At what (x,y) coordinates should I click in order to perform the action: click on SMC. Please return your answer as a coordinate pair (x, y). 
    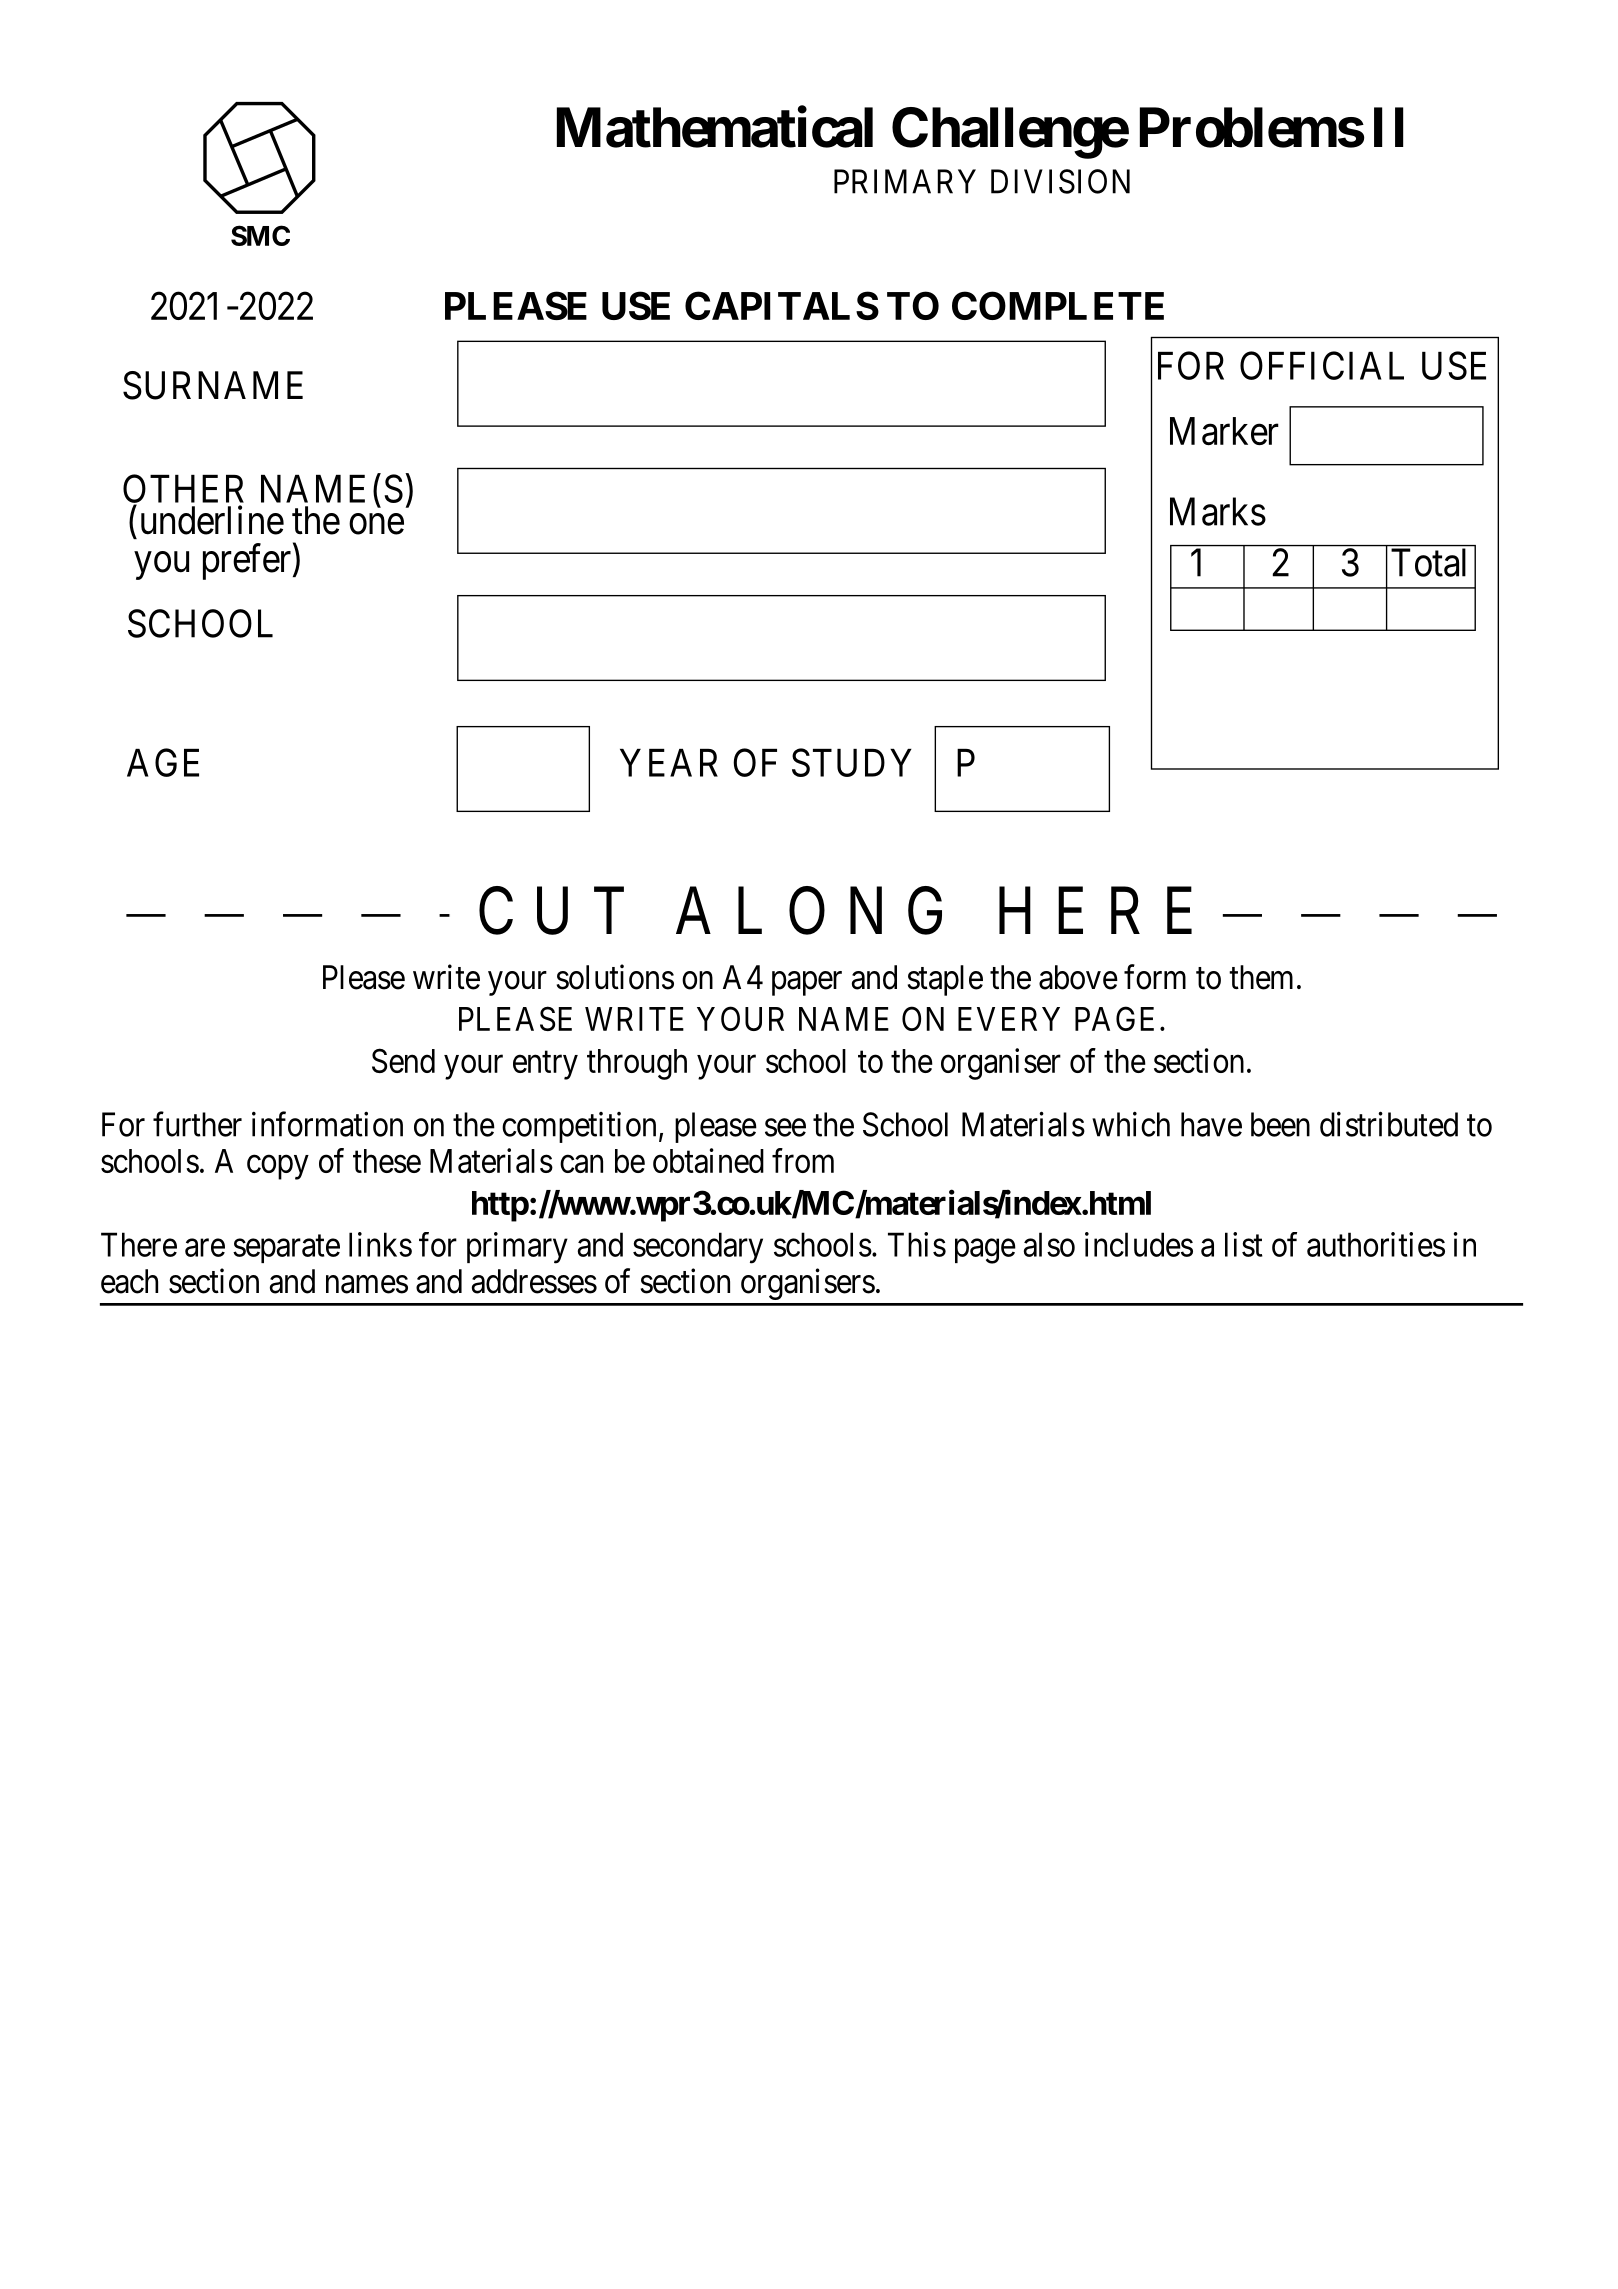
    Looking at the image, I should click on (260, 235).
